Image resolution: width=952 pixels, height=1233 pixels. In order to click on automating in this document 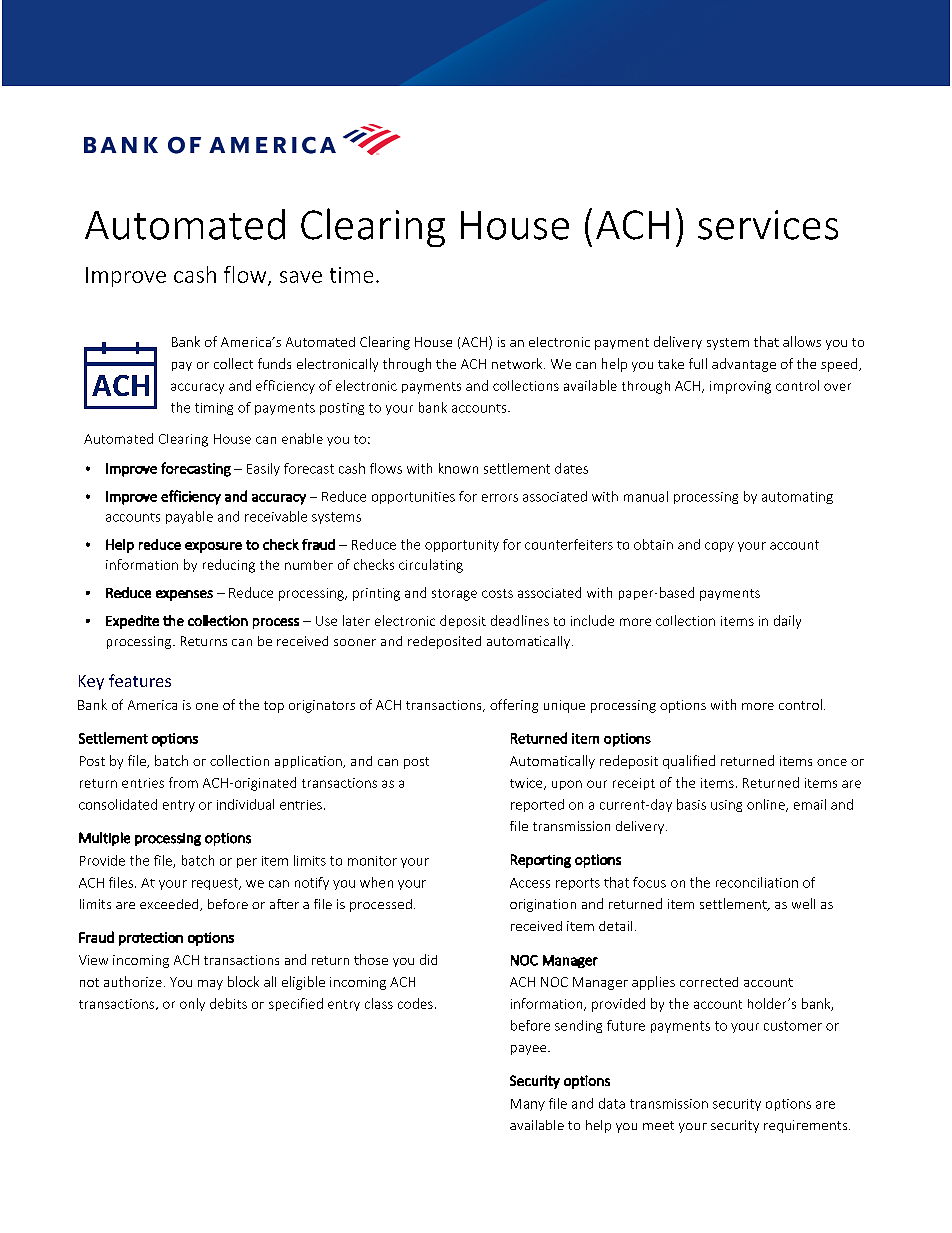, I will do `click(797, 498)`.
